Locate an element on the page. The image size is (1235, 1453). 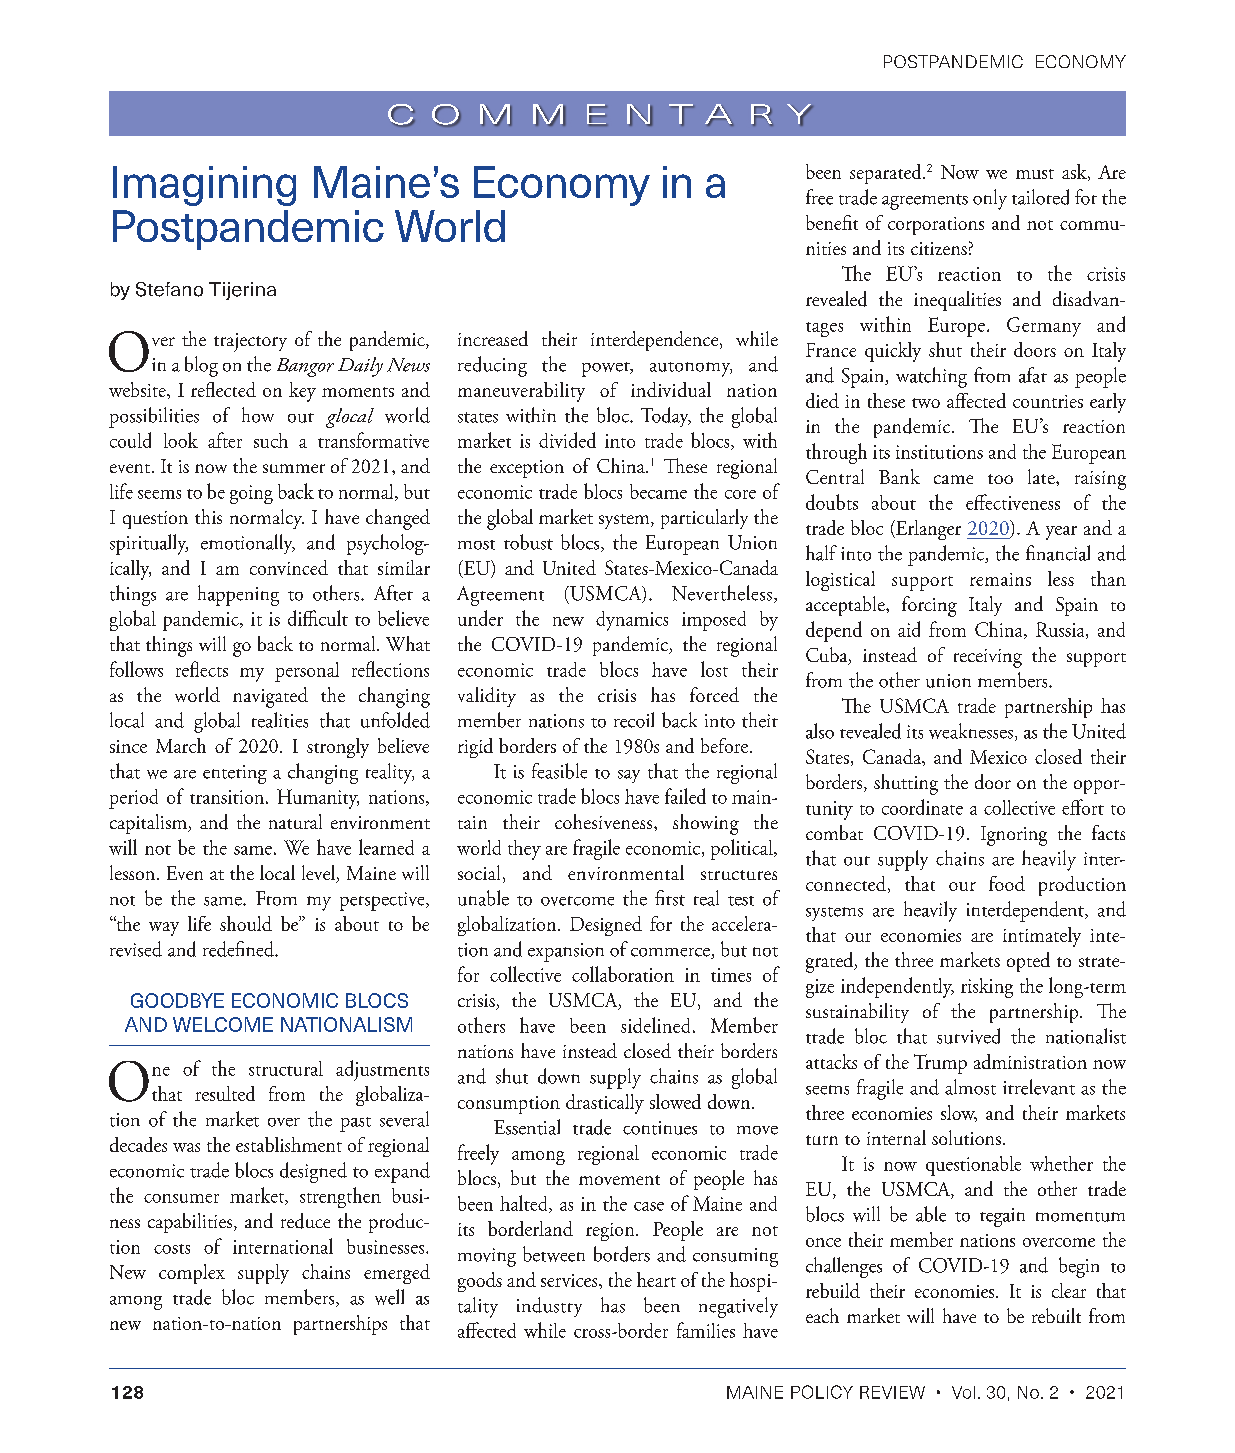
reflects is located at coordinates (202, 669).
